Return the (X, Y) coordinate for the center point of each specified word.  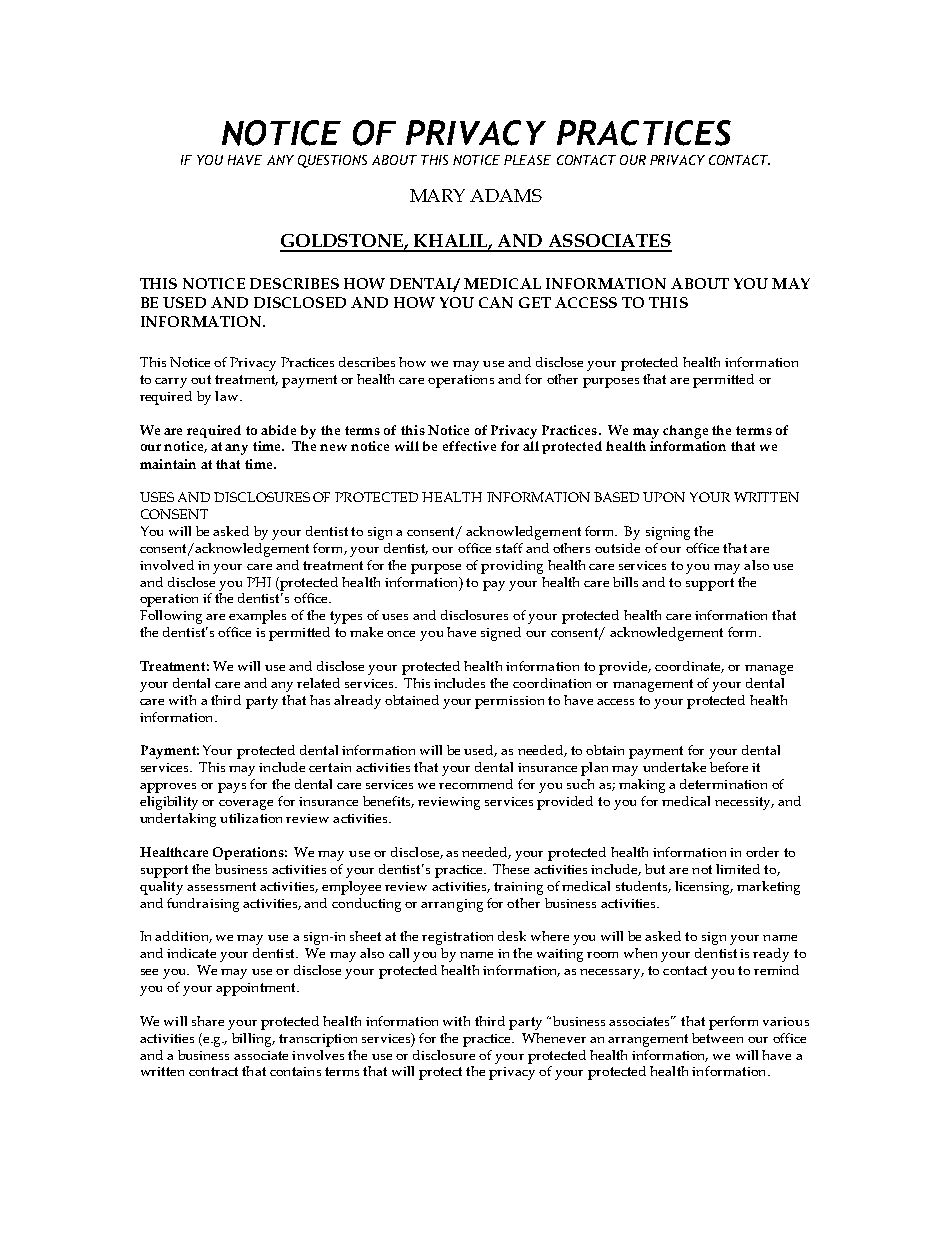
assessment (221, 886)
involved (167, 565)
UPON (664, 497)
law (226, 396)
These (511, 869)
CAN (496, 302)
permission (509, 702)
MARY (437, 195)
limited (738, 869)
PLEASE (527, 160)
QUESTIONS (332, 161)
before (729, 767)
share (208, 1021)
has (320, 700)
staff (509, 548)
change (685, 432)
